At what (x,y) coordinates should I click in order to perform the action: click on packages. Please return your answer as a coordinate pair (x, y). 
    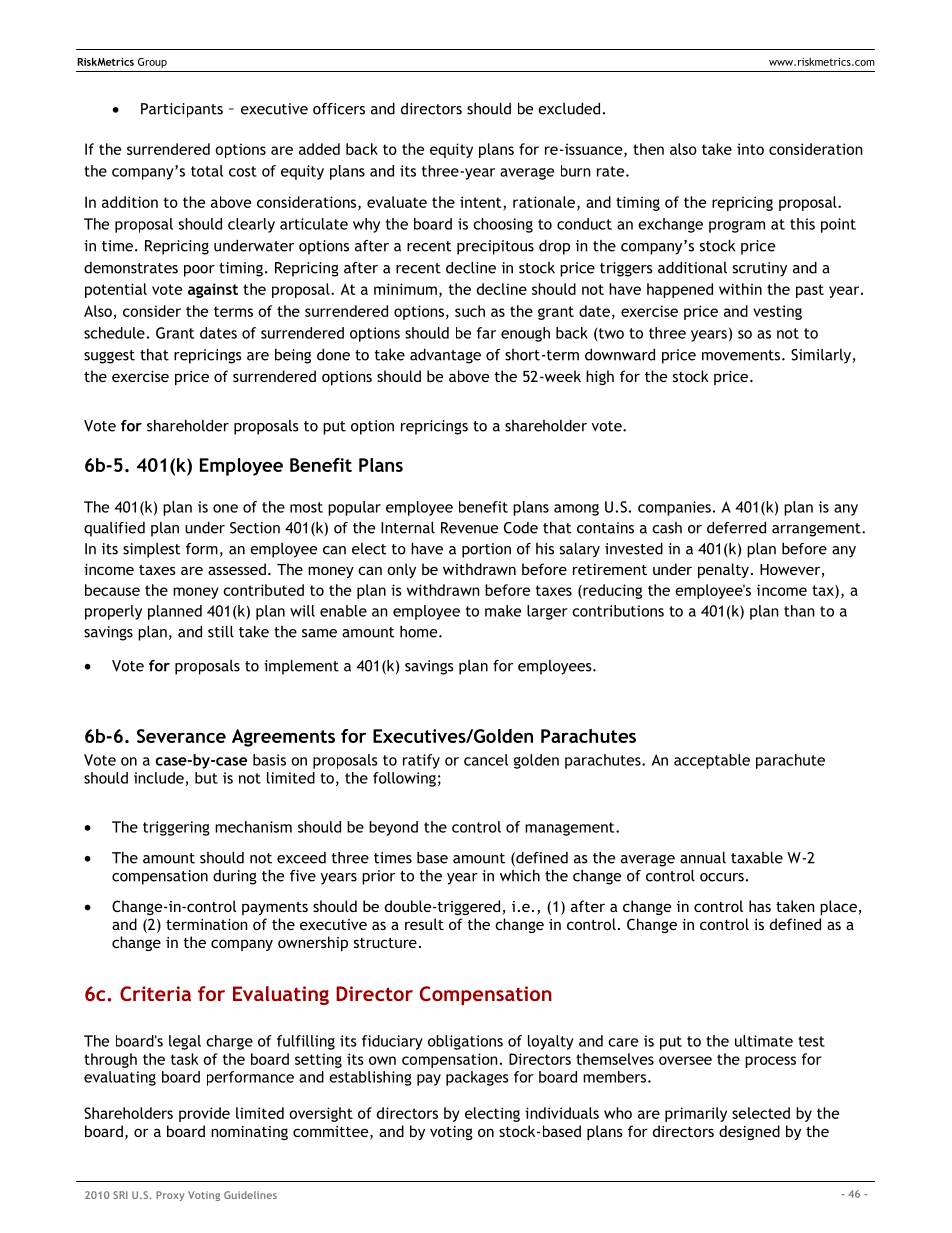
    Looking at the image, I should click on (477, 1078).
